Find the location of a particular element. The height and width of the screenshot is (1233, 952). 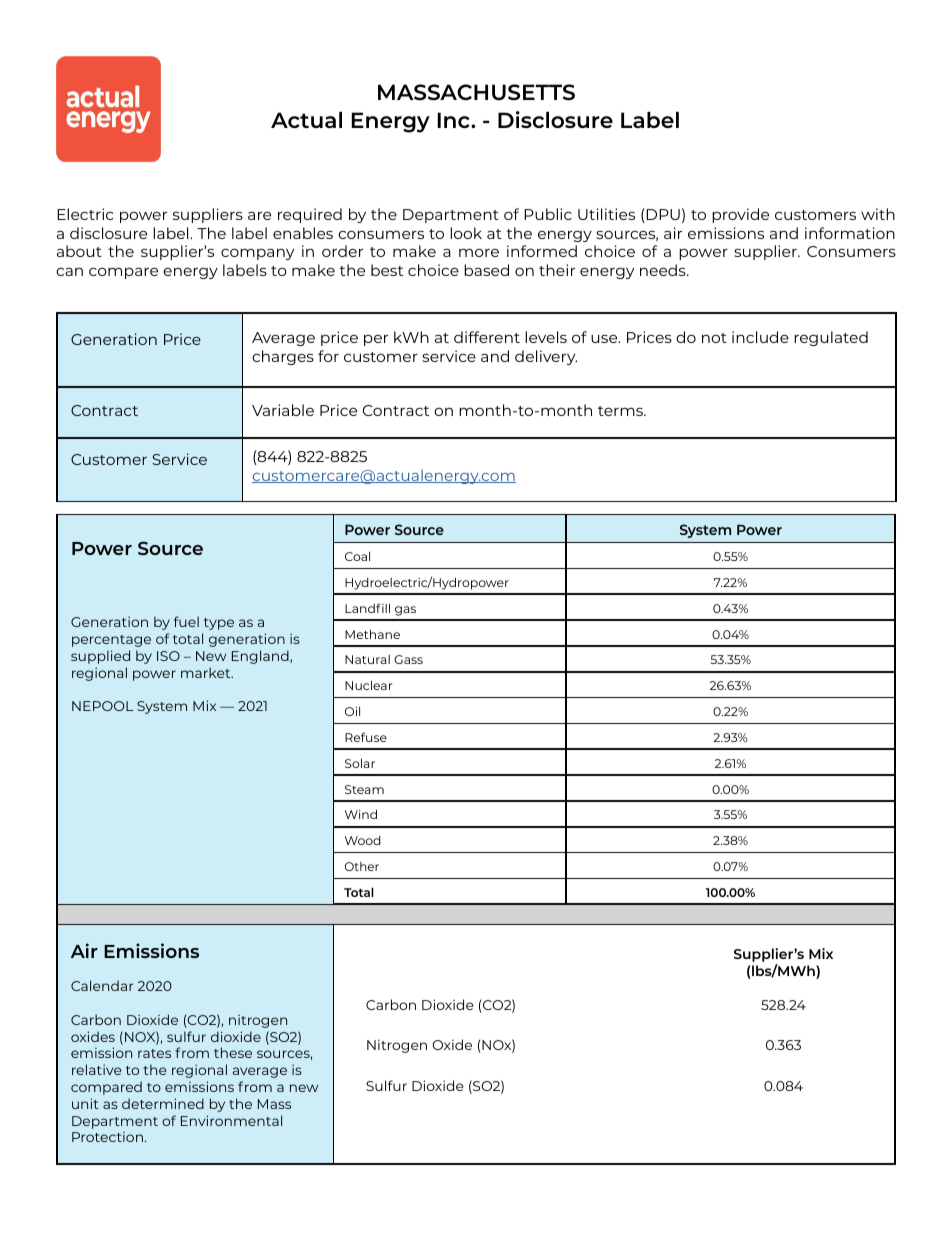

provide is located at coordinates (740, 215).
